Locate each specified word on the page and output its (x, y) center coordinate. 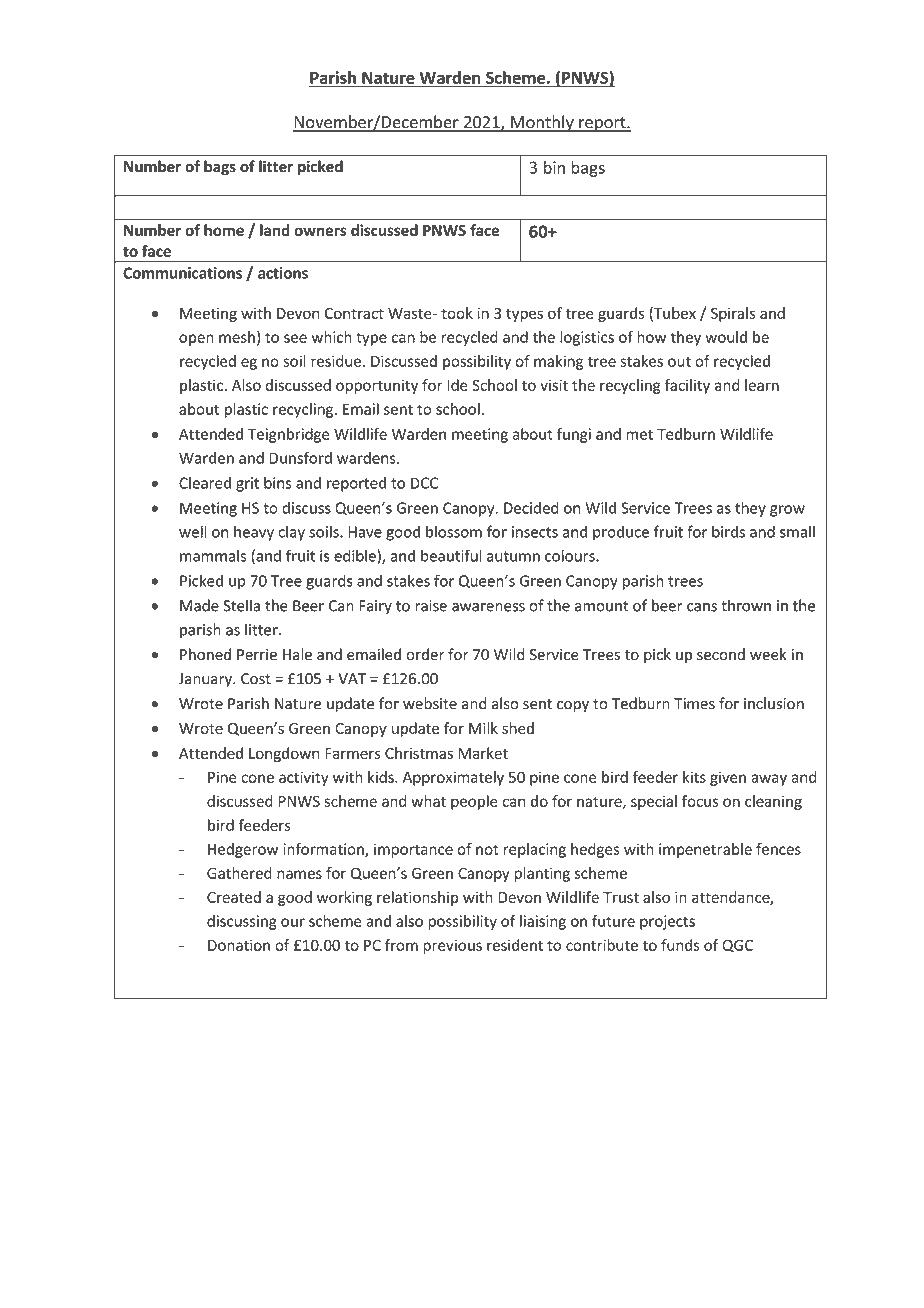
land (275, 230)
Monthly (542, 123)
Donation (239, 945)
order (425, 654)
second (721, 654)
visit (554, 385)
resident (515, 945)
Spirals (733, 314)
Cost (256, 679)
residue (336, 361)
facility (687, 386)
